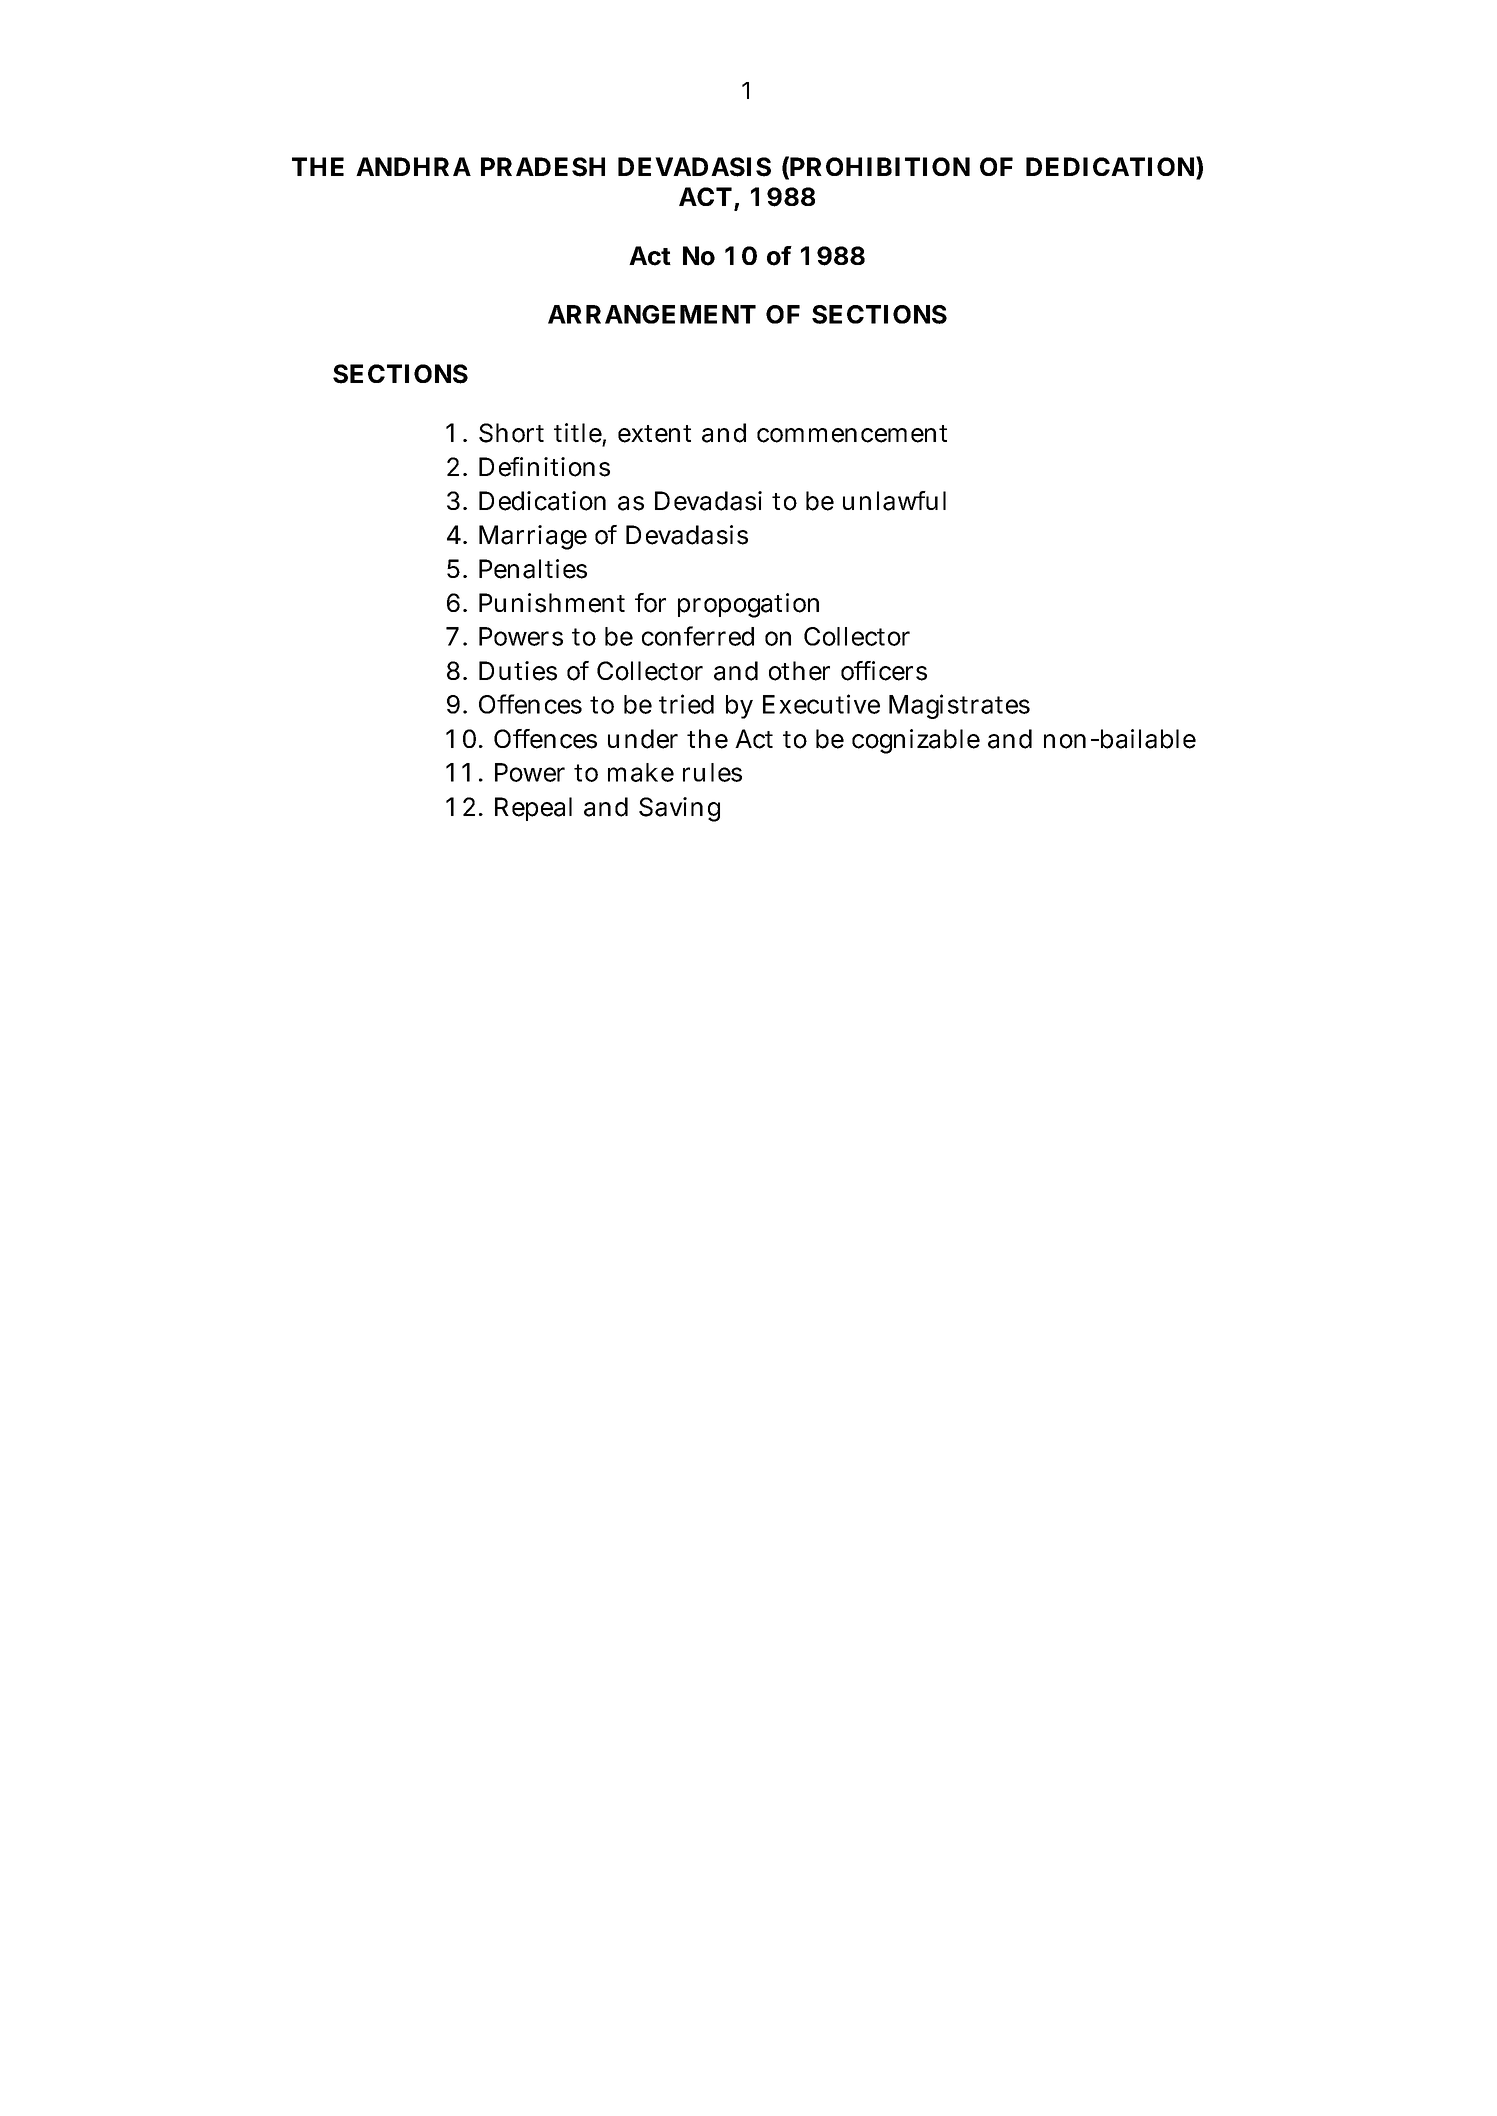  I want to click on commencement, so click(852, 434).
